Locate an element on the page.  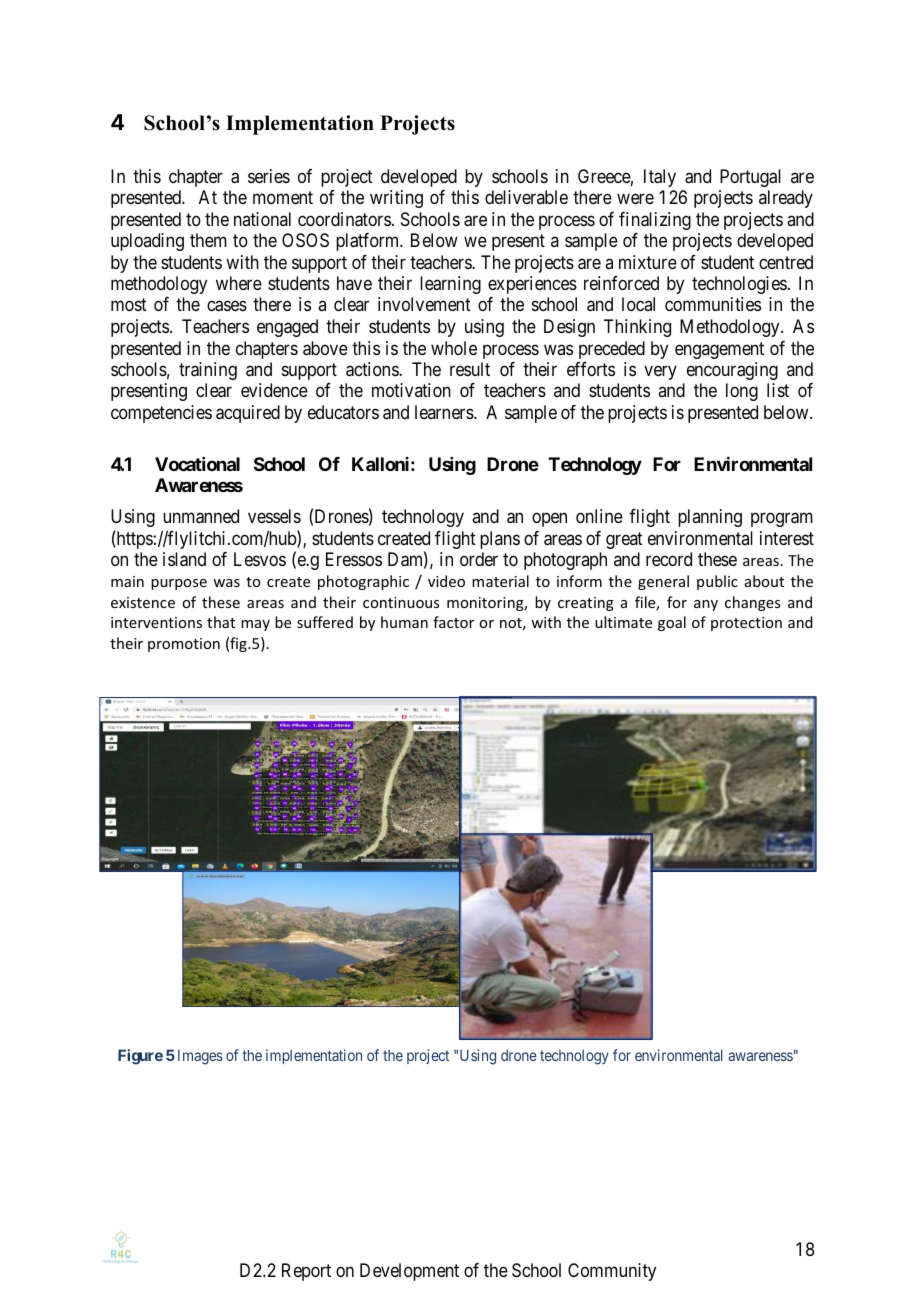
long is located at coordinates (742, 392).
